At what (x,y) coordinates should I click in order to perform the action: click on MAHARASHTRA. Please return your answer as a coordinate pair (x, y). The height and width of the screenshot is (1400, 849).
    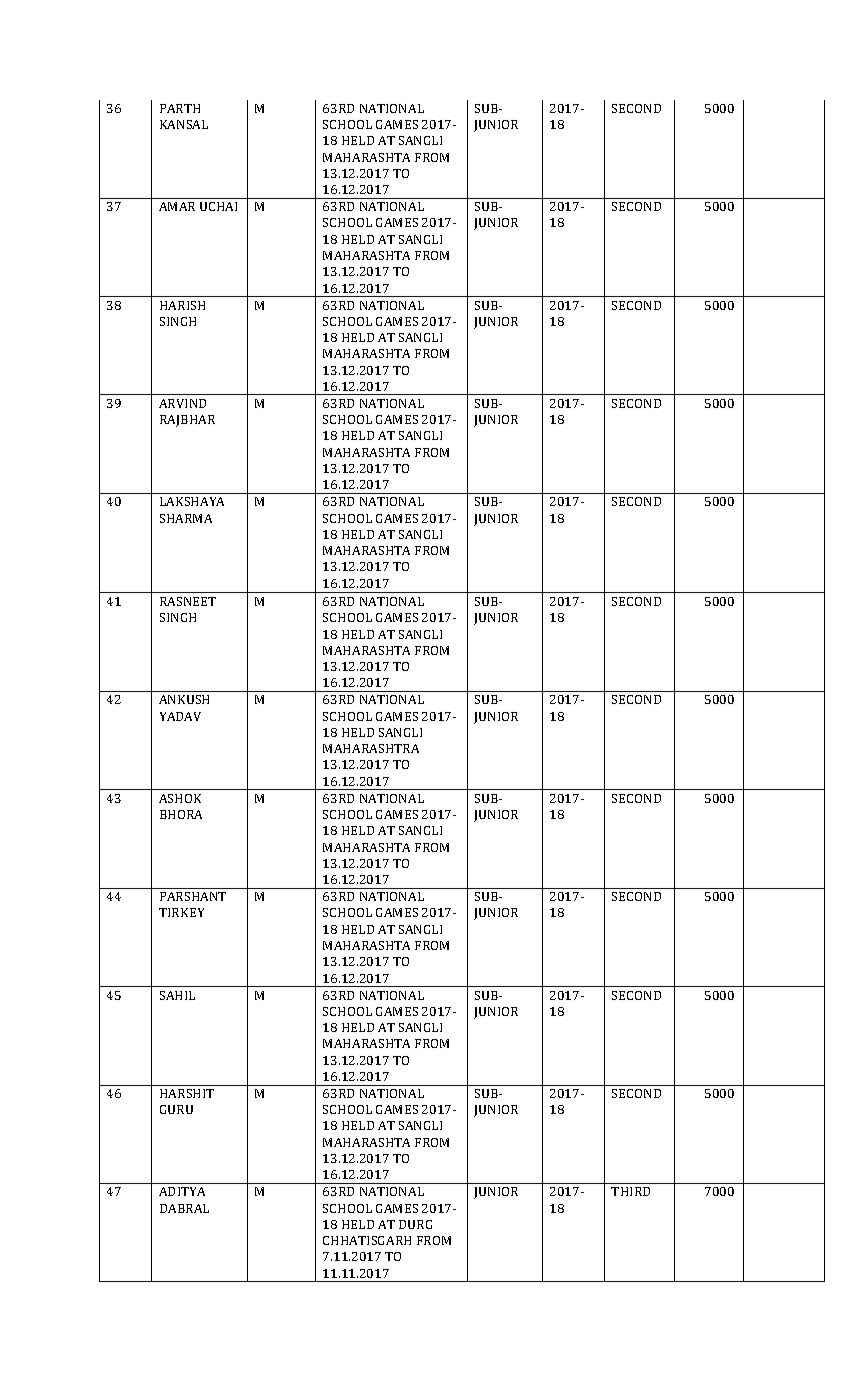
    Looking at the image, I should click on (371, 748).
